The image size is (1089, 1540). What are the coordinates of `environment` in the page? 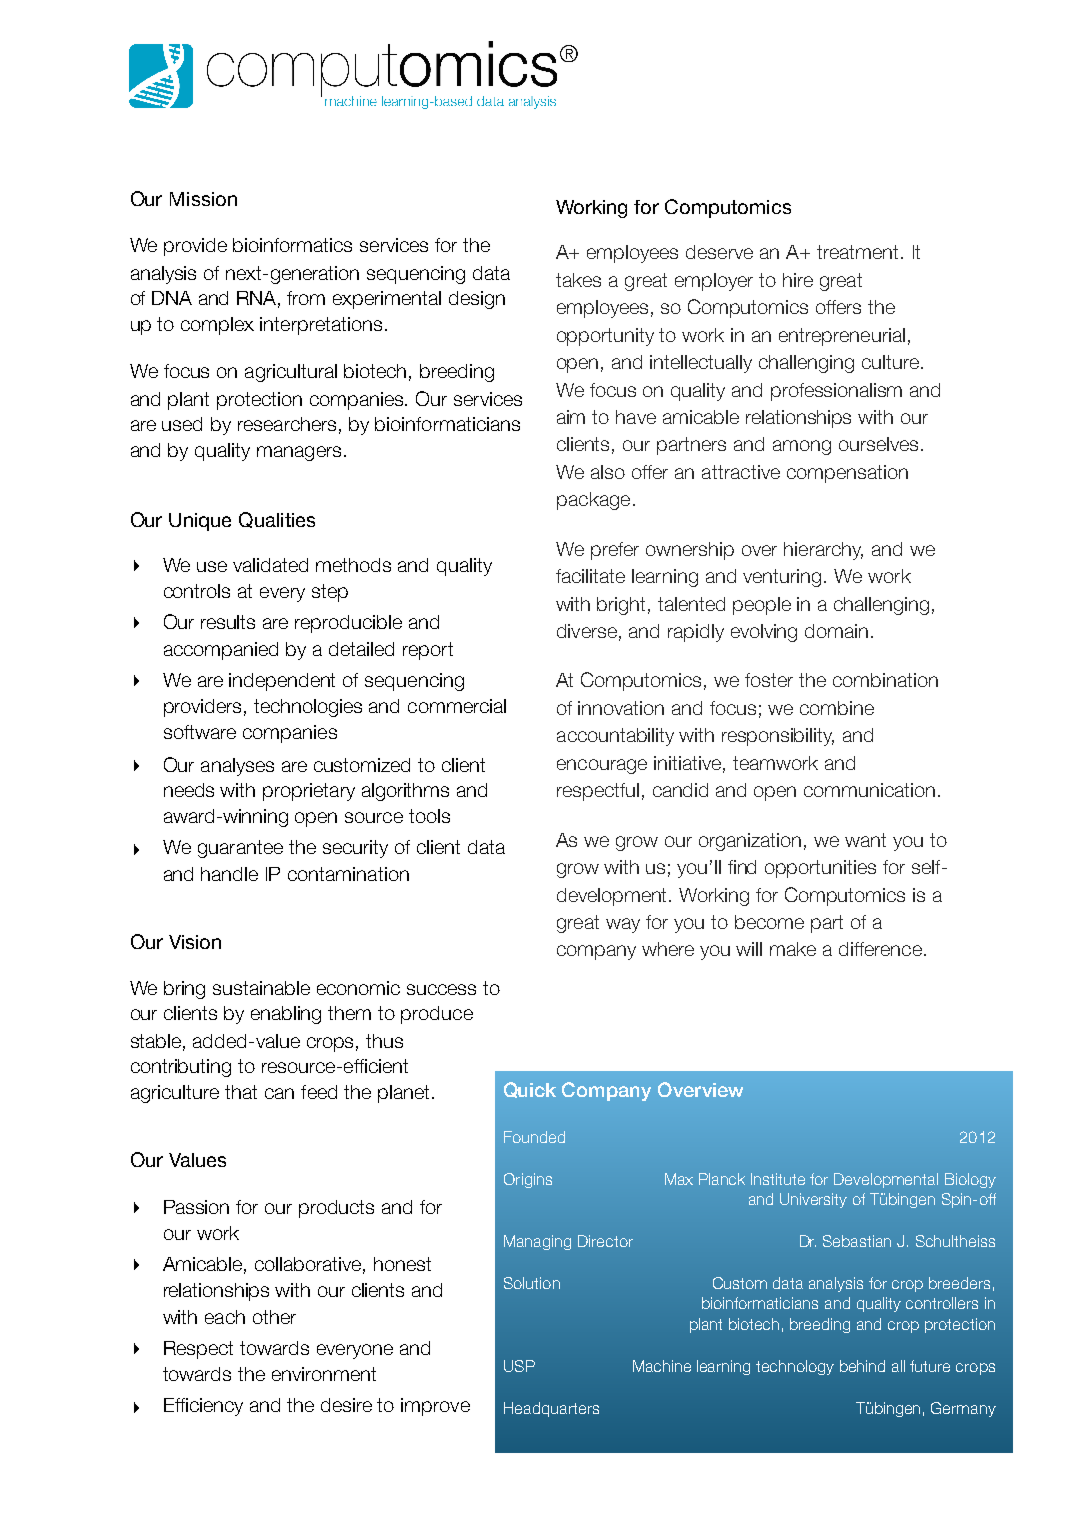 It's located at (324, 1374).
